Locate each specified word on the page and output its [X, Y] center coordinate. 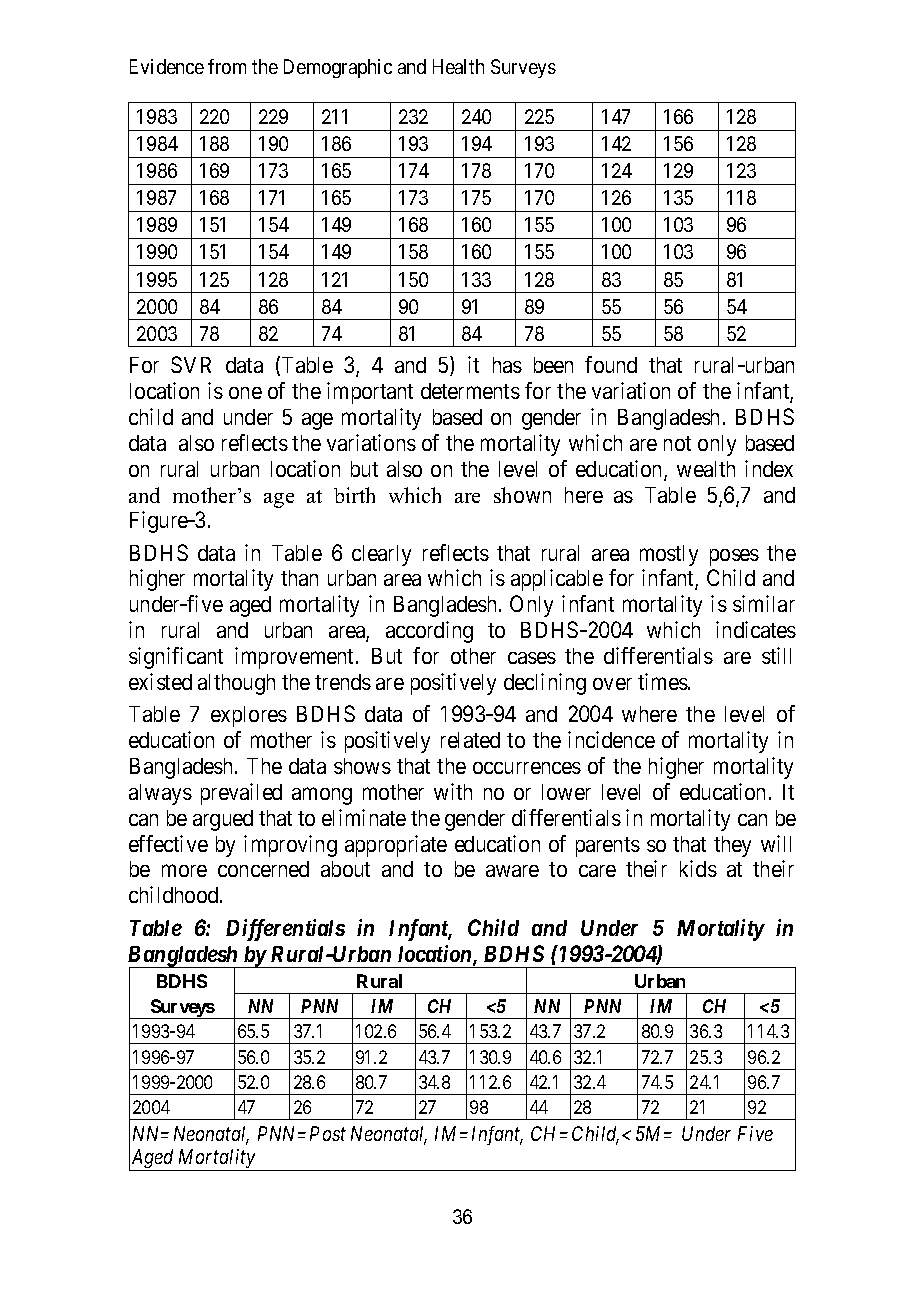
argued [223, 820]
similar [764, 603]
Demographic [338, 68]
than [299, 578]
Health [458, 66]
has [507, 365]
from [227, 66]
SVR [191, 364]
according [429, 632]
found [611, 364]
